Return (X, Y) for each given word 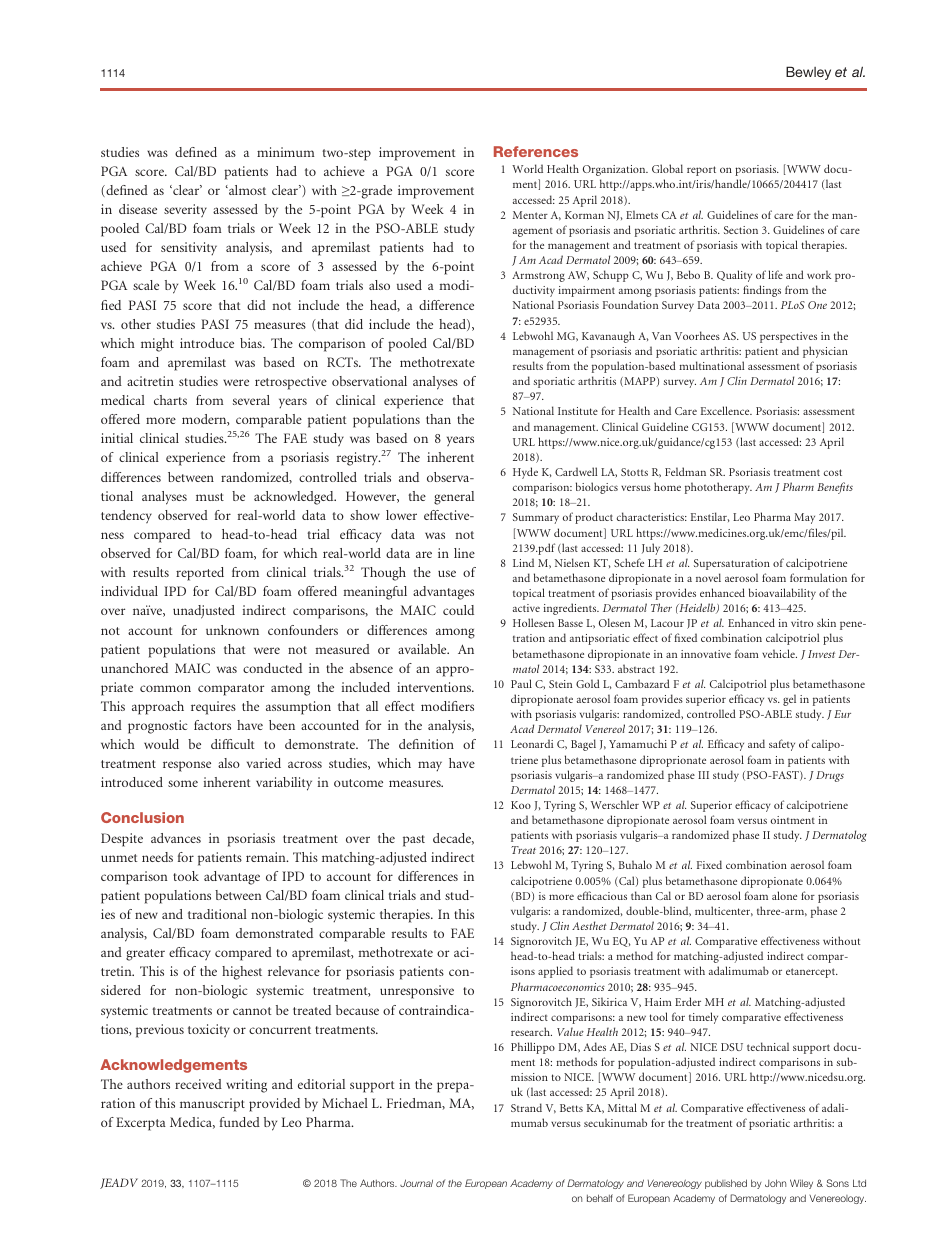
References (536, 151)
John (775, 1183)
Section (741, 230)
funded (240, 1122)
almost (246, 190)
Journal (416, 1183)
